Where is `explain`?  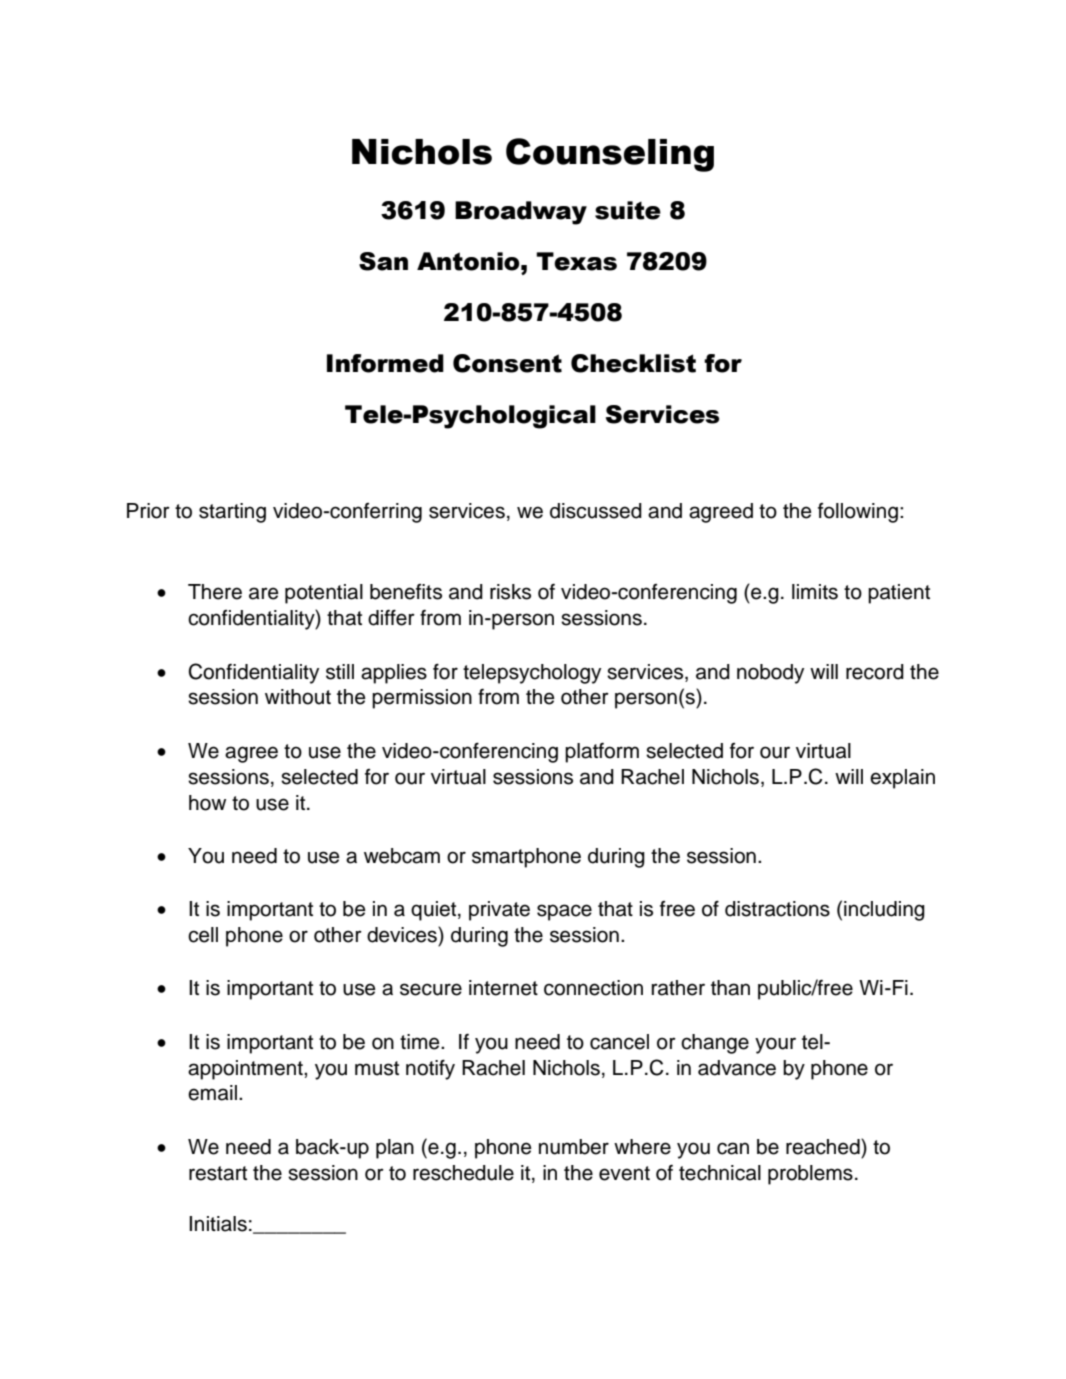
explain is located at coordinates (902, 779).
